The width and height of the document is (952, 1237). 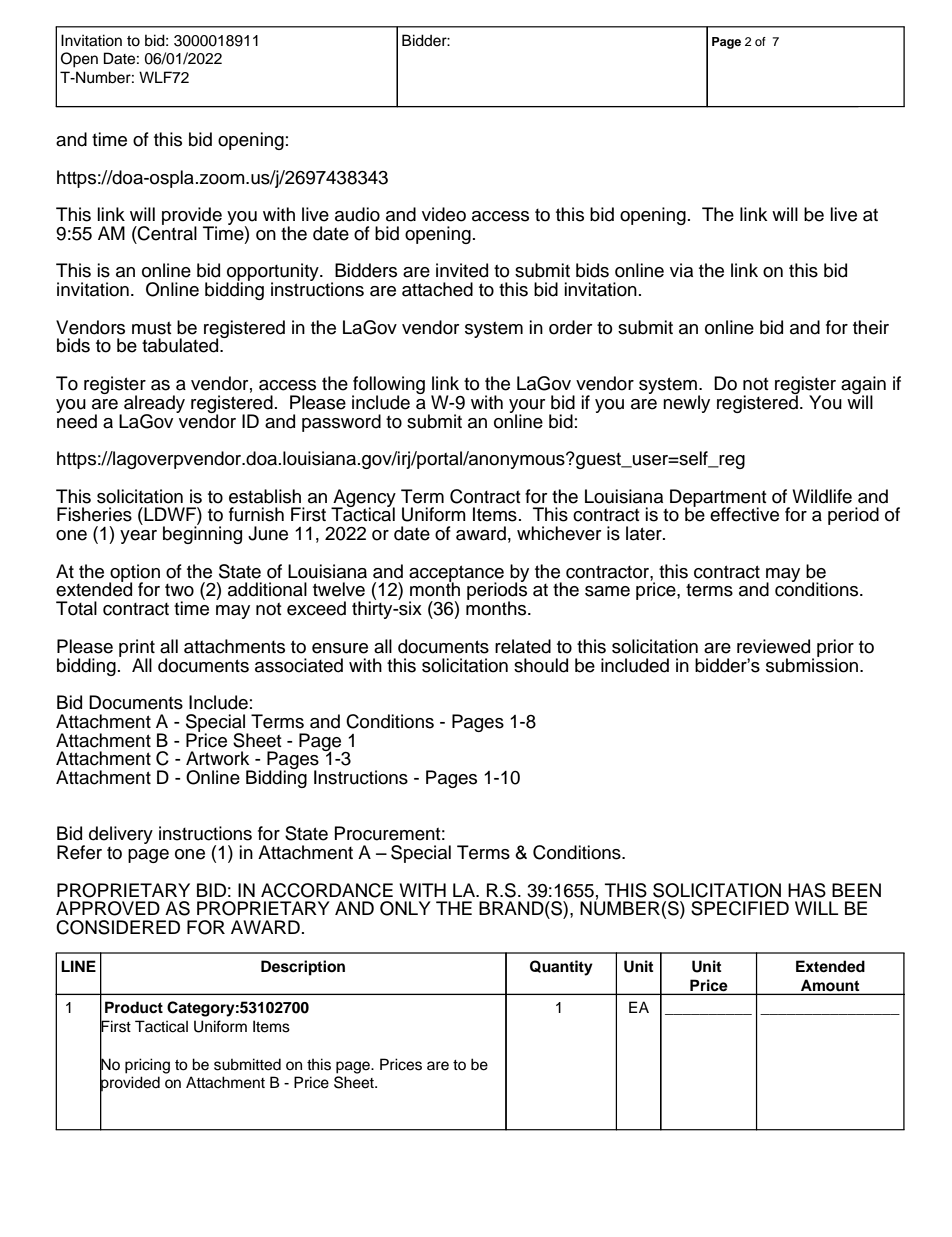 I want to click on related, so click(x=523, y=646).
